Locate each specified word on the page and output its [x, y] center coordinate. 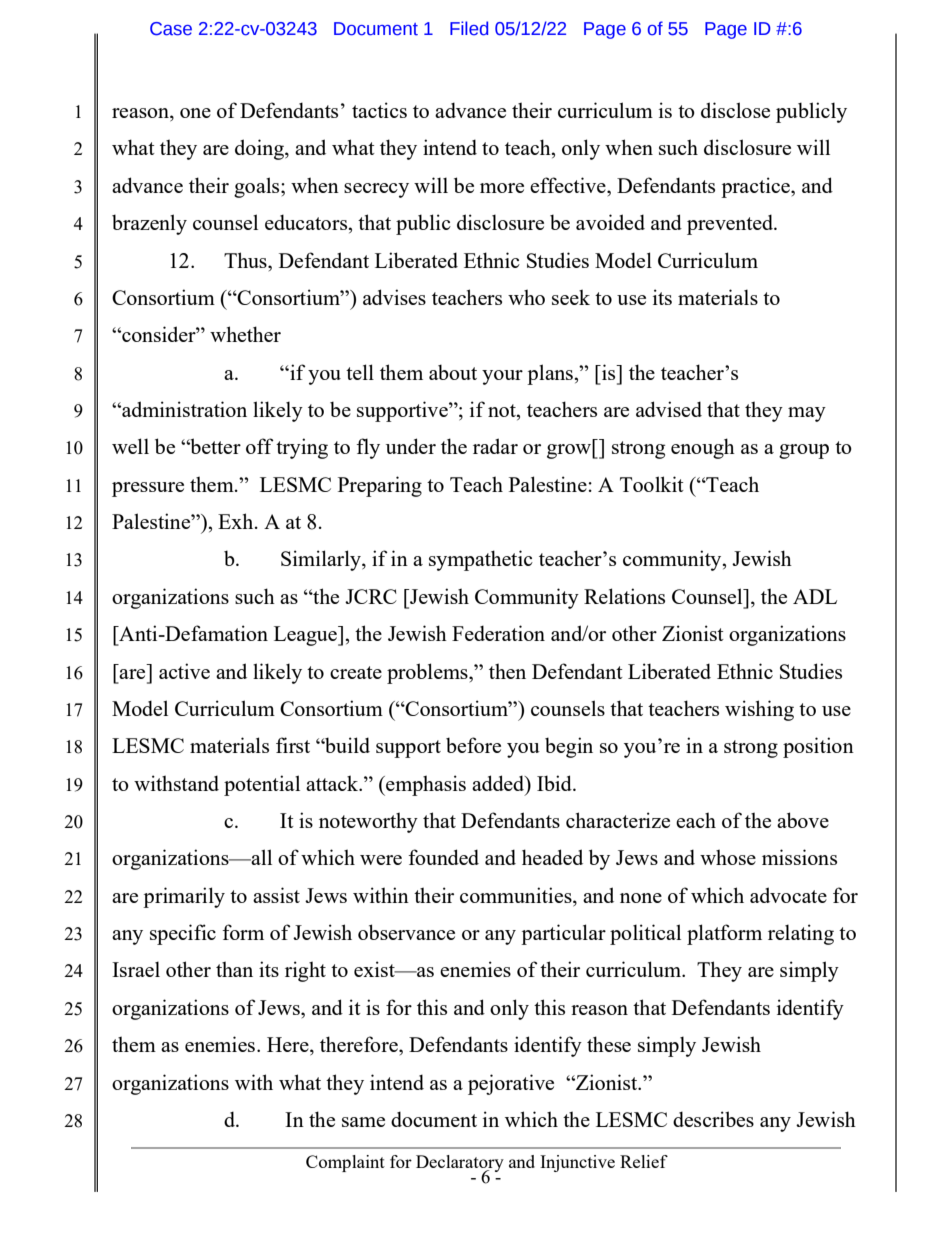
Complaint [345, 1163]
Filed [469, 28]
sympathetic [481, 560]
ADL [815, 596]
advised [669, 409]
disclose [735, 110]
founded [443, 857]
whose [728, 857]
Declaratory [460, 1164]
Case [171, 29]
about [453, 372]
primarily [184, 897]
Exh [237, 521]
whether [245, 334]
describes [713, 1119]
